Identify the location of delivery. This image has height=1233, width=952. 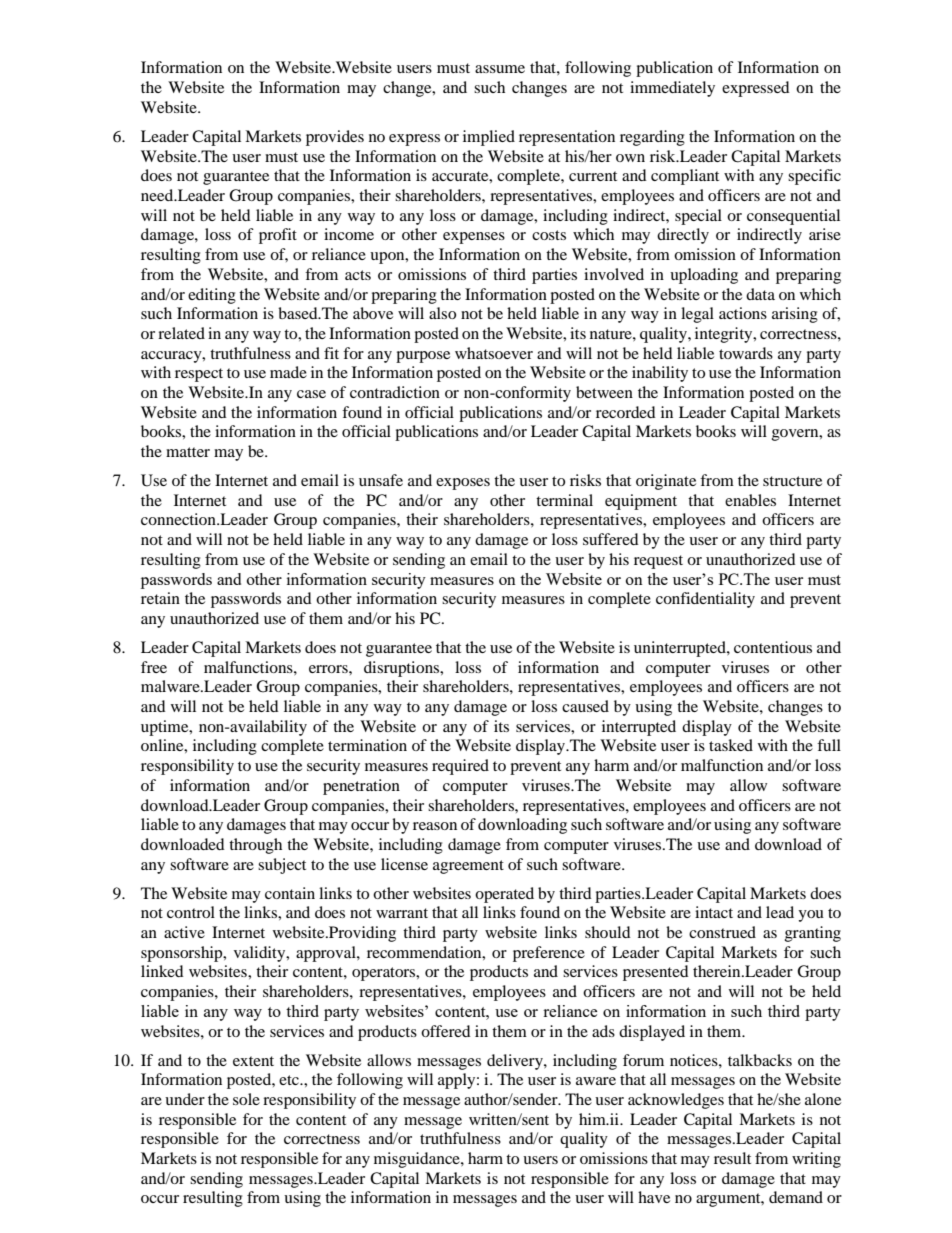
(516, 1062).
